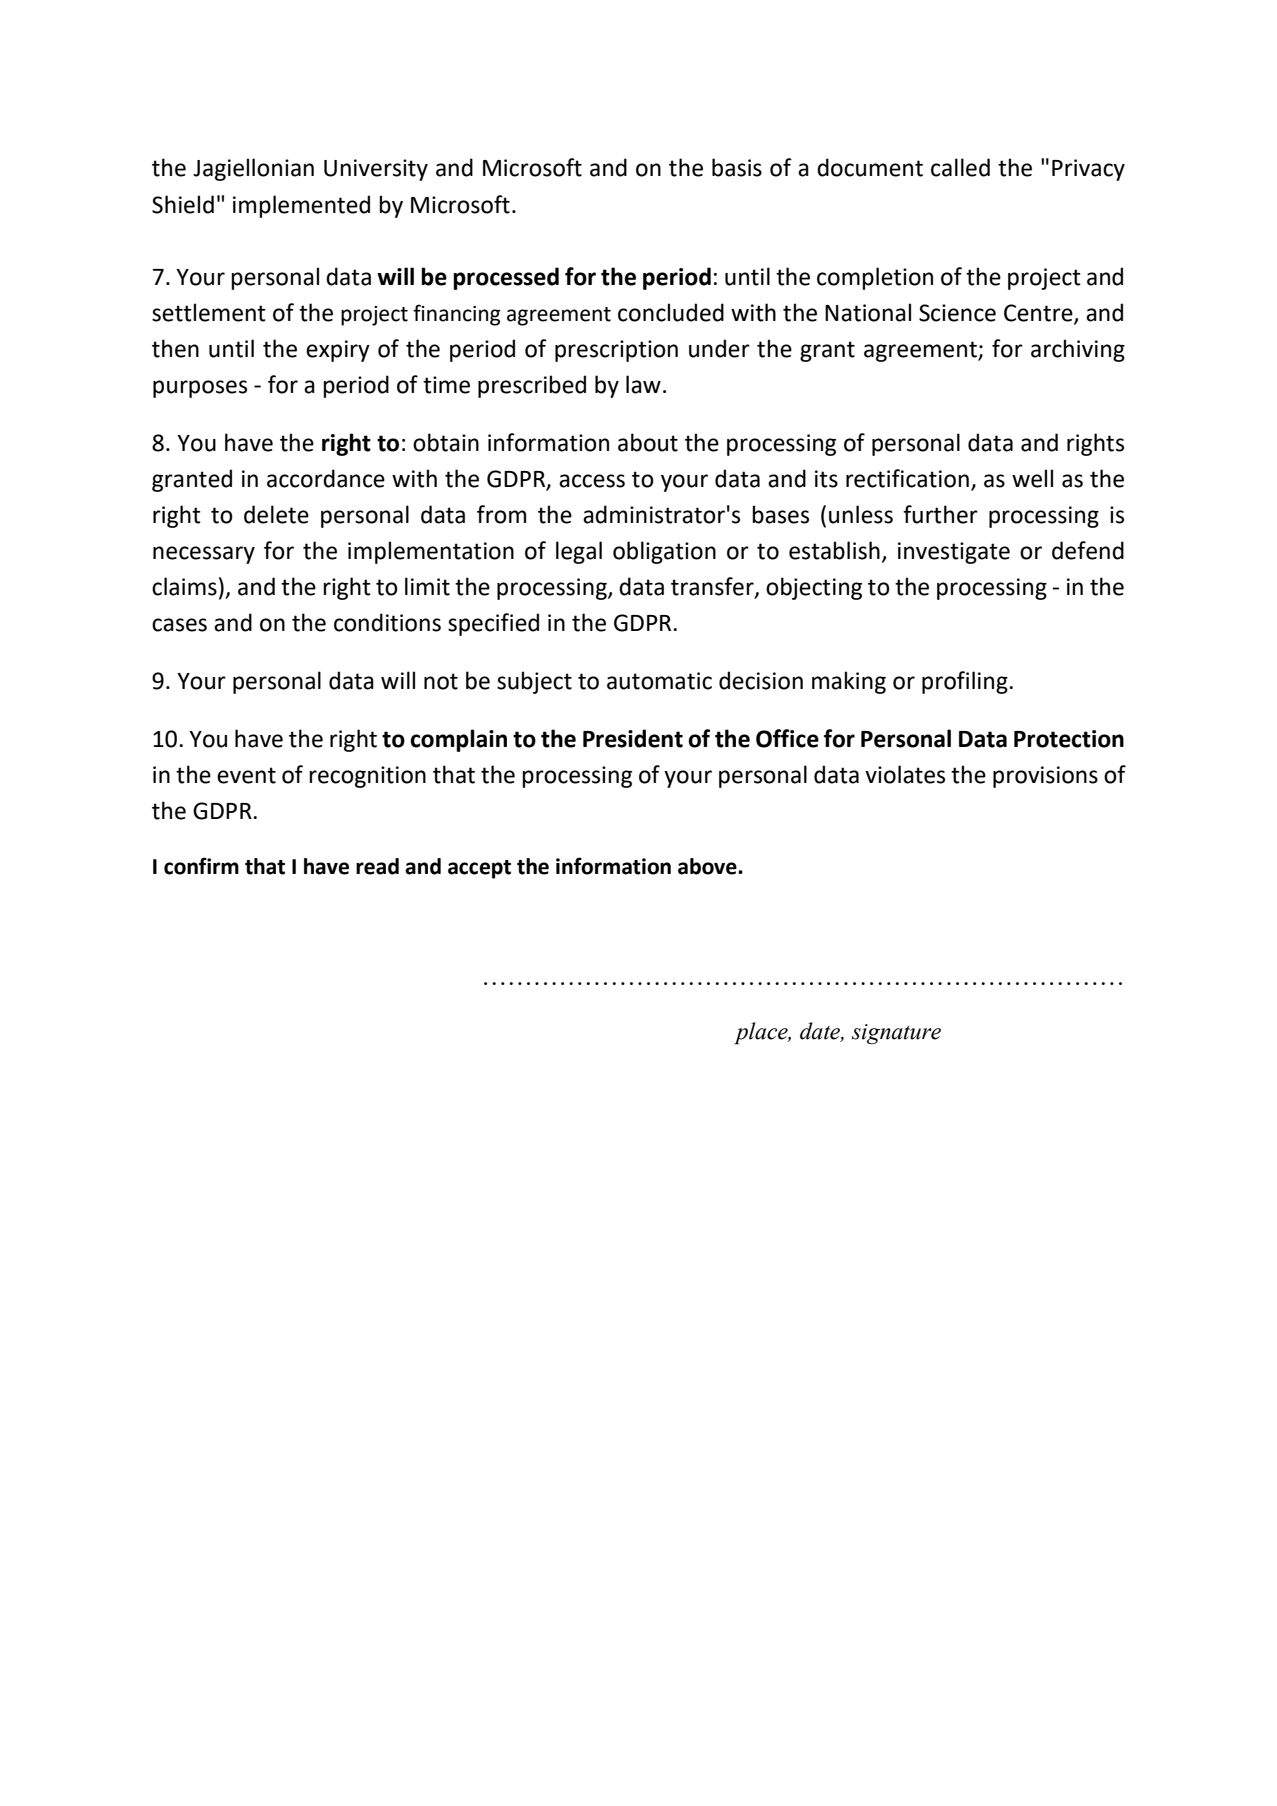 The height and width of the image is (1806, 1277). What do you see at coordinates (737, 167) in the image?
I see `basis` at bounding box center [737, 167].
